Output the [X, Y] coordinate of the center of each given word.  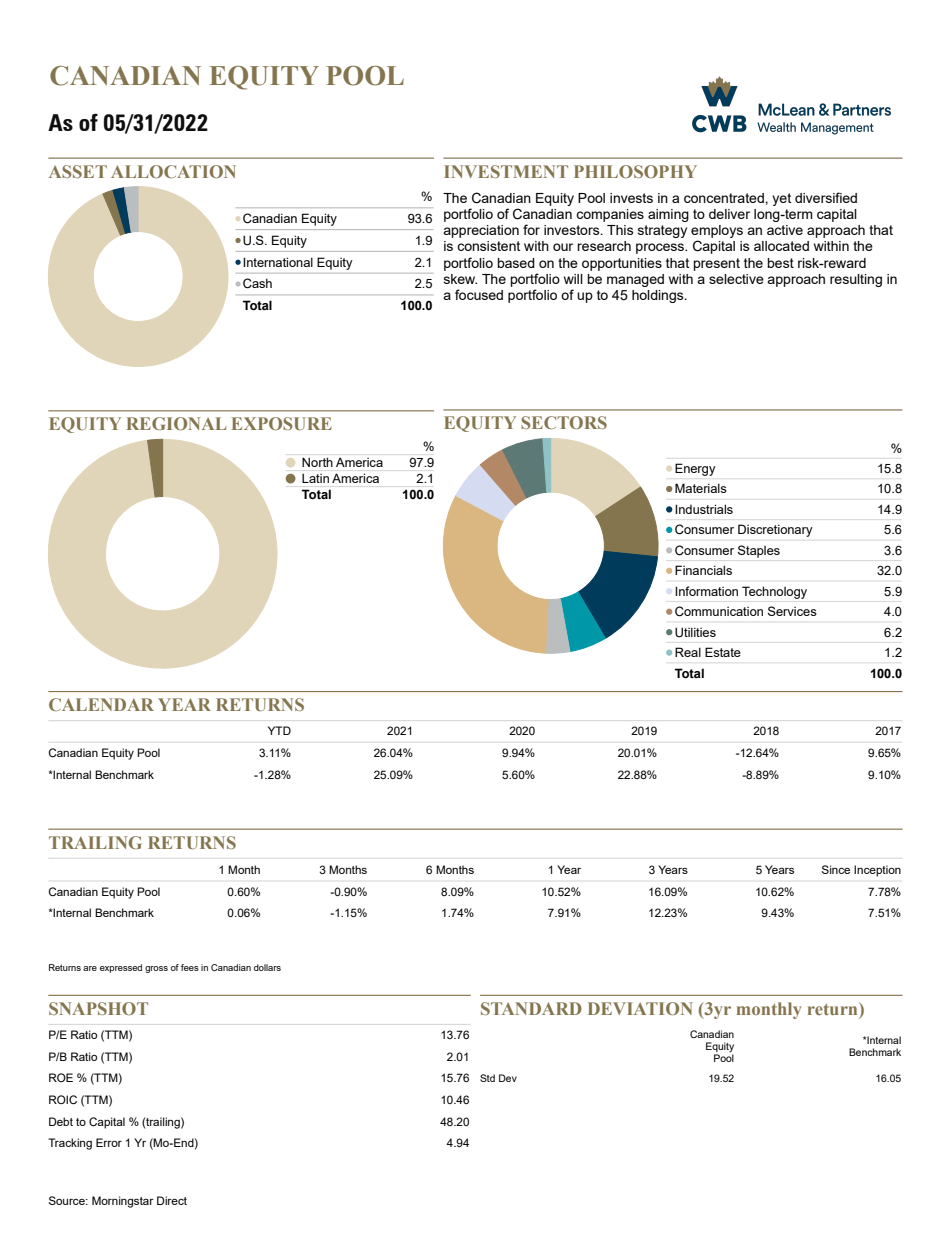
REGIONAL [176, 423]
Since [836, 869]
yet [781, 199]
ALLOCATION [173, 171]
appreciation [481, 231]
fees [190, 967]
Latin [315, 478]
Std [487, 1078]
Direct [172, 1200]
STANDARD [531, 1008]
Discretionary [775, 530]
